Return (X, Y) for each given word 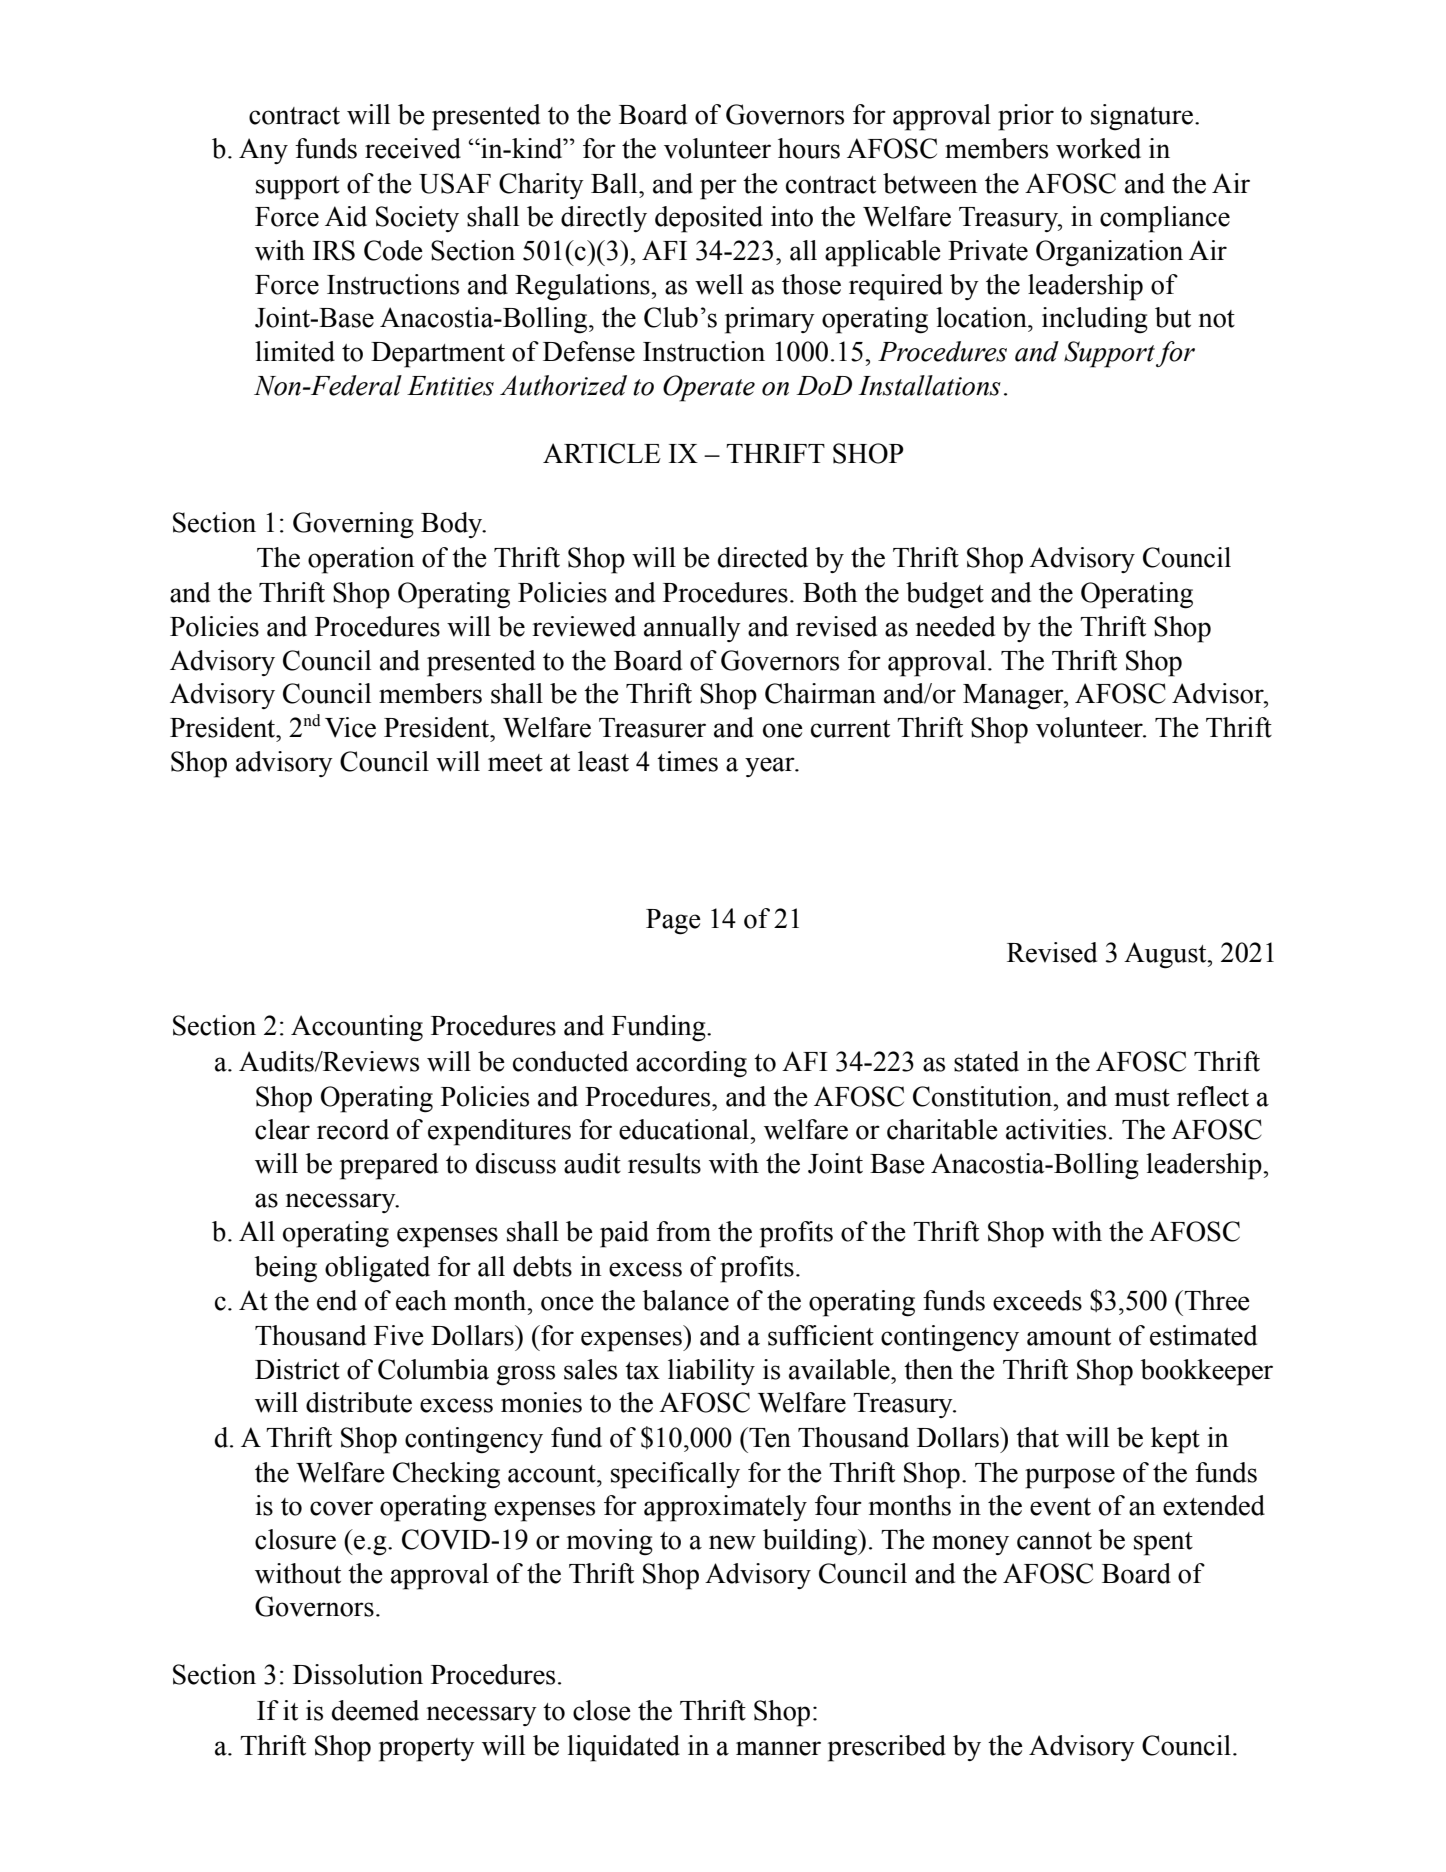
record (353, 1129)
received (413, 148)
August (1166, 955)
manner (778, 1748)
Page (673, 922)
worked (1098, 148)
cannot (1054, 1541)
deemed (375, 1710)
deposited (709, 219)
